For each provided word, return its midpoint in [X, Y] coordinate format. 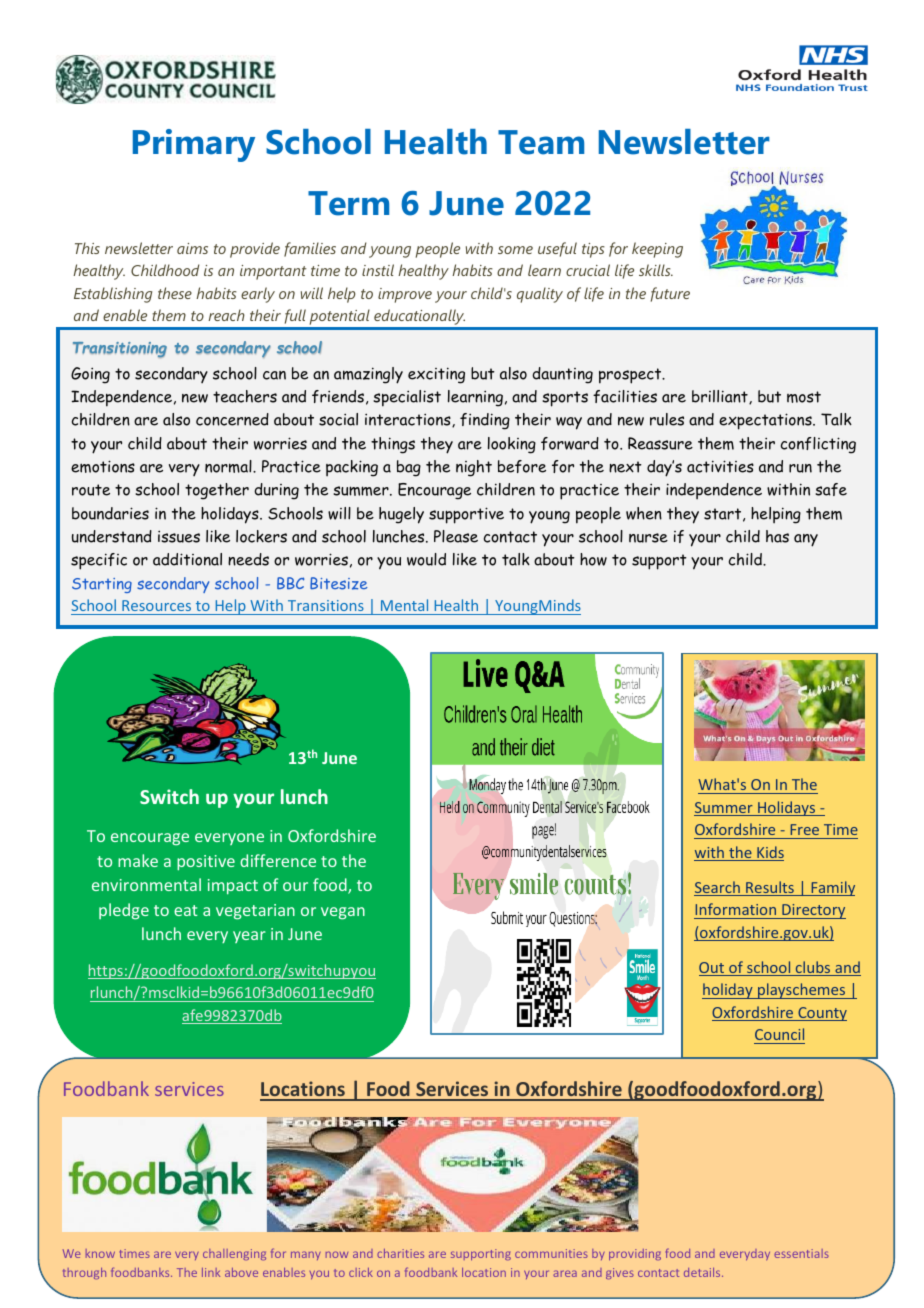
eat [186, 910]
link [211, 1272]
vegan [343, 913]
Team [541, 142]
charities [400, 1253]
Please [456, 536]
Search [718, 888]
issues [179, 536]
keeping [657, 250]
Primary [194, 145]
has [777, 536]
